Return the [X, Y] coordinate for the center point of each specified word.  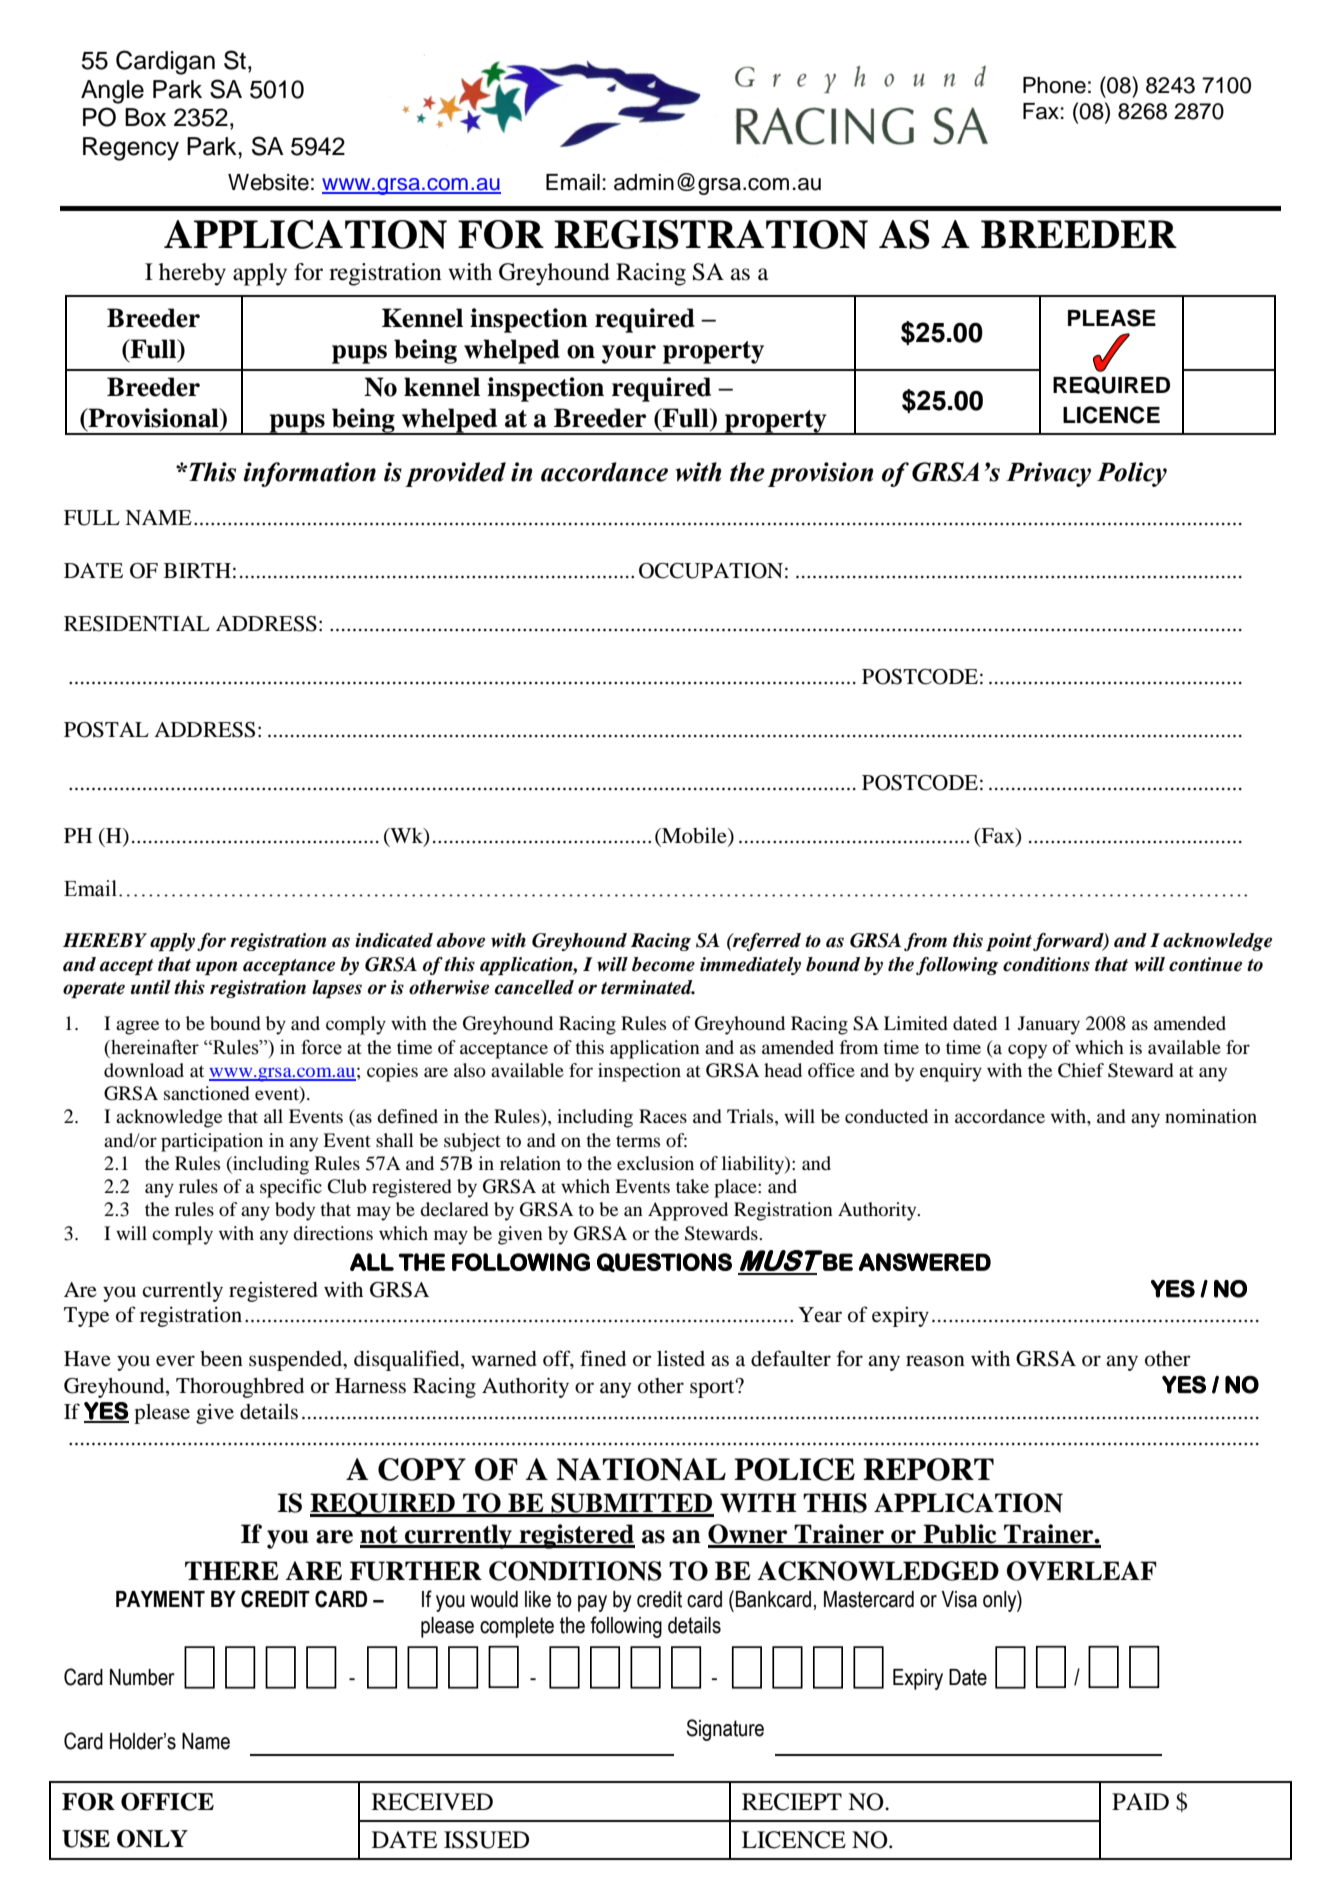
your [629, 354]
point [1009, 942]
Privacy [1048, 474]
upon [216, 968]
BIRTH [197, 570]
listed [681, 1358]
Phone [1054, 85]
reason [935, 1361]
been [221, 1359]
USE [86, 1839]
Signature [725, 1730]
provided [455, 474]
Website [268, 182]
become [663, 964]
